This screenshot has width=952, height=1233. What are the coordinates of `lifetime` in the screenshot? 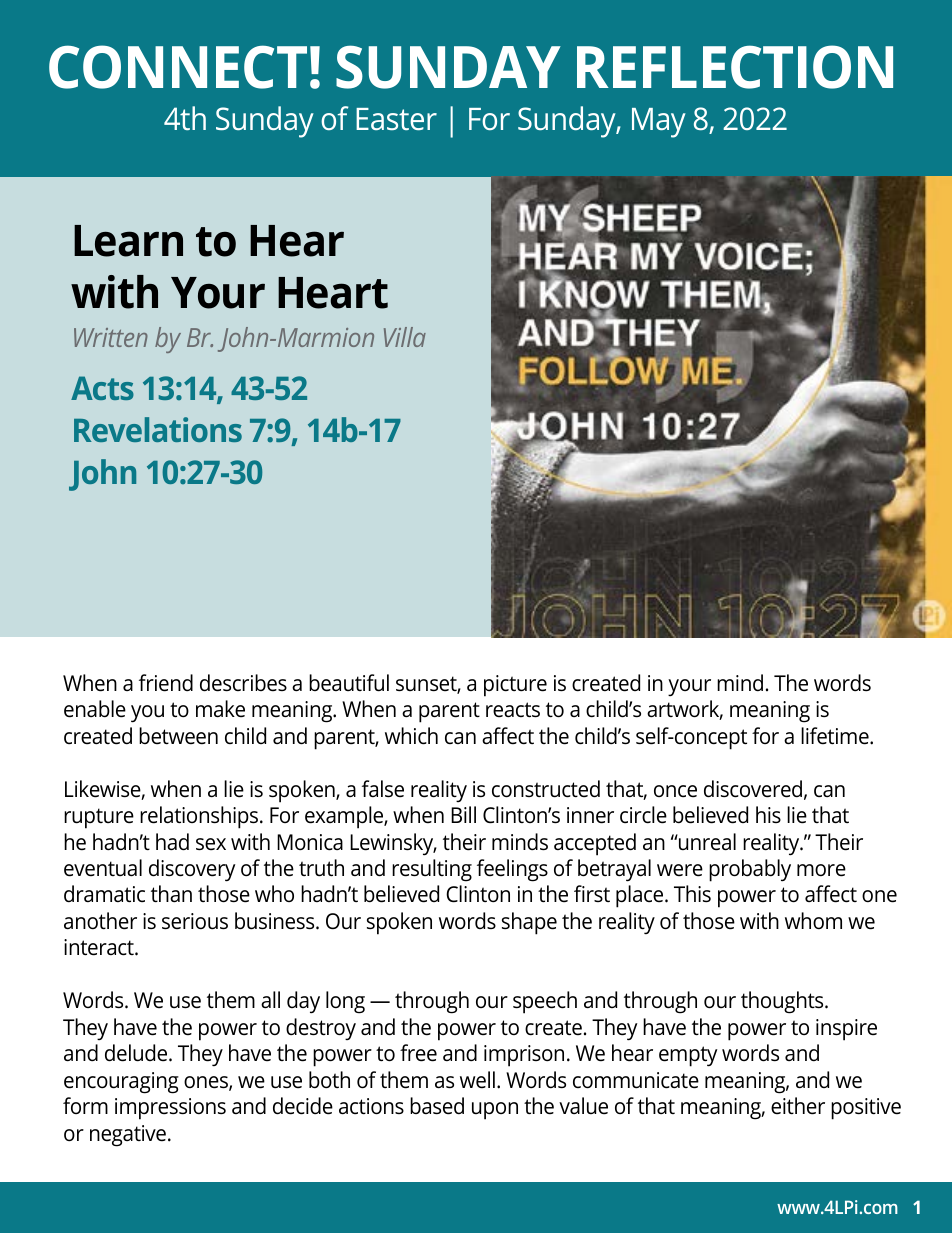 It's located at (836, 736).
